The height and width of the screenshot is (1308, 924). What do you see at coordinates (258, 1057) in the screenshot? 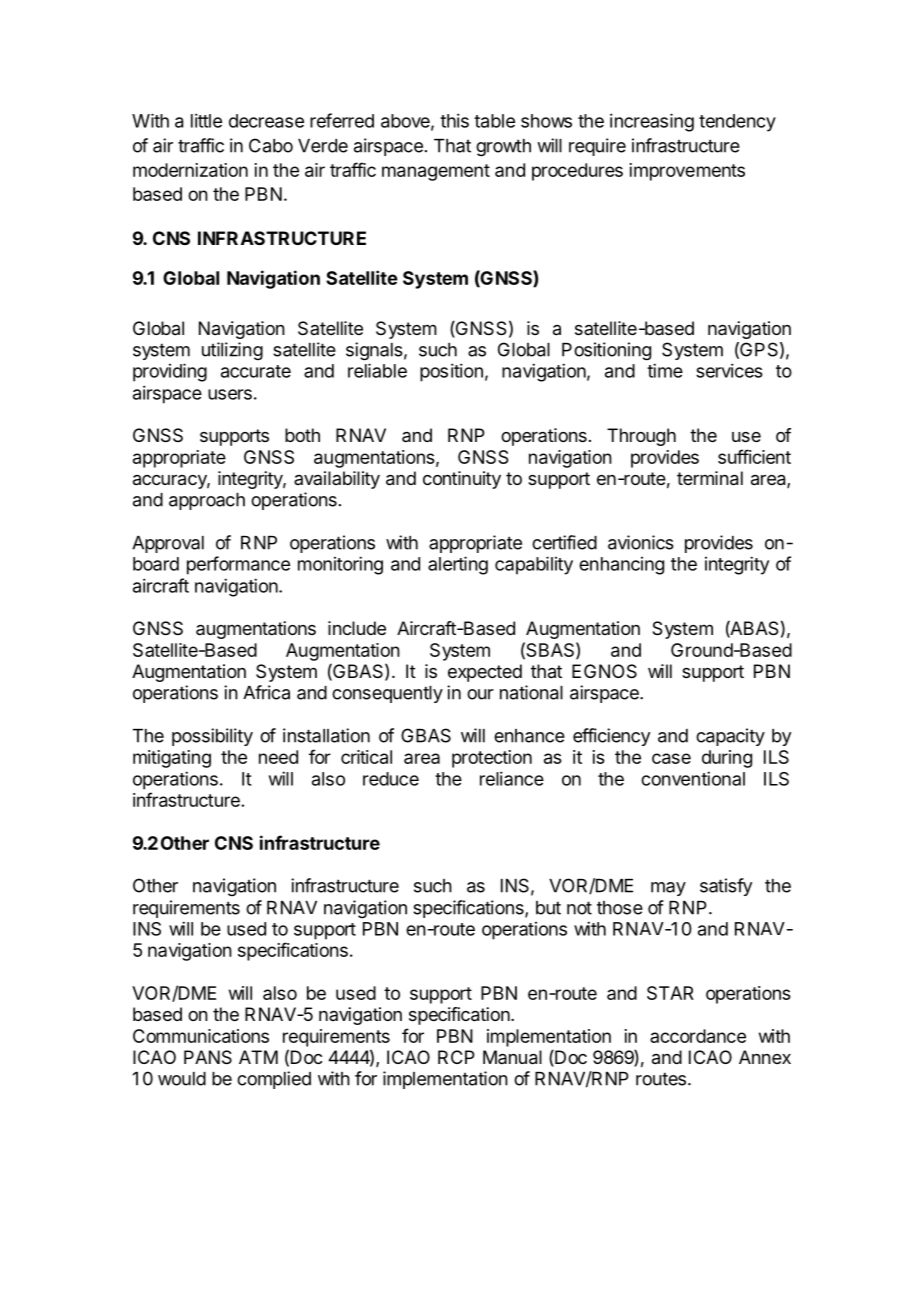
I see `ATM` at bounding box center [258, 1057].
